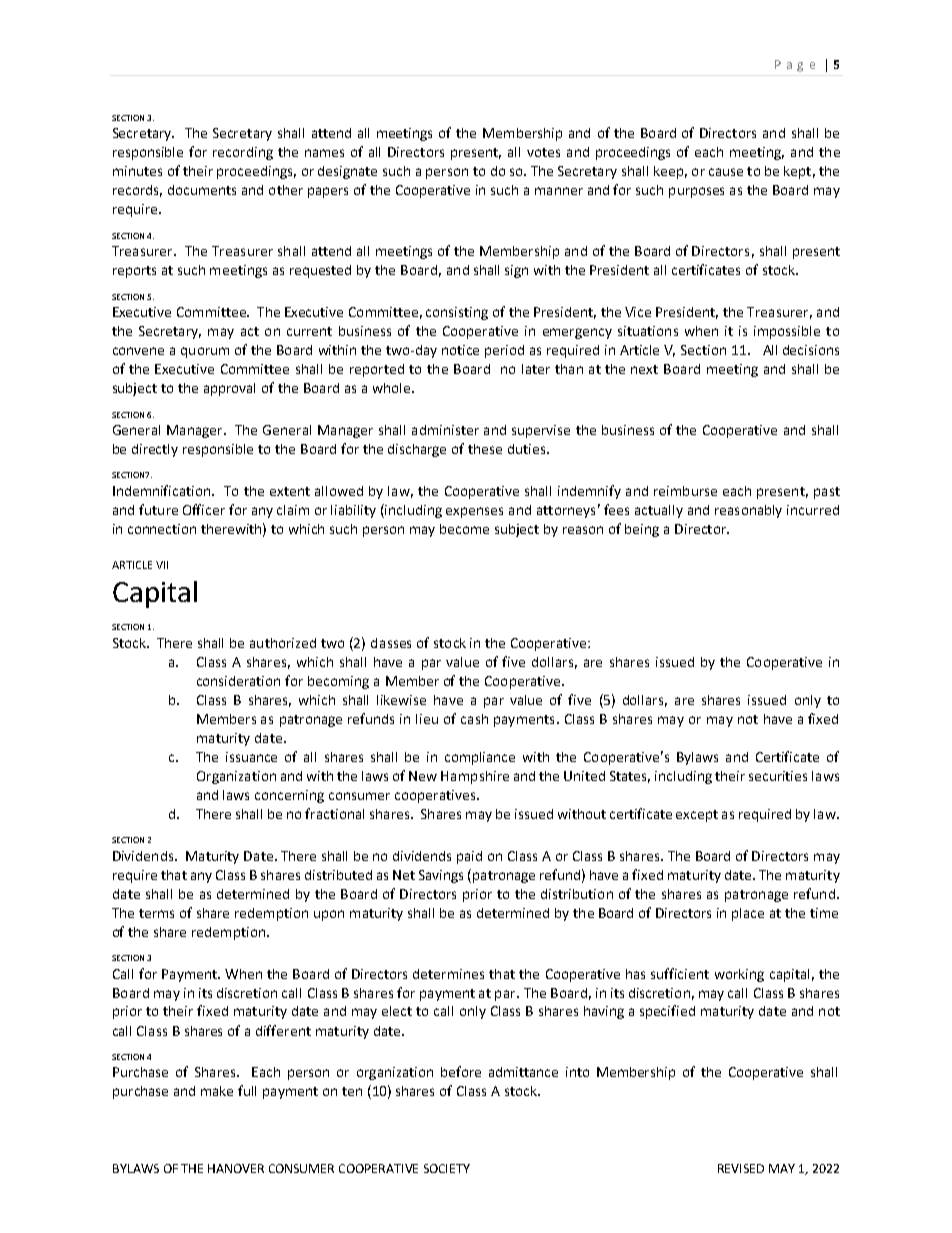 The width and height of the screenshot is (952, 1233). I want to click on incurred, so click(813, 510).
